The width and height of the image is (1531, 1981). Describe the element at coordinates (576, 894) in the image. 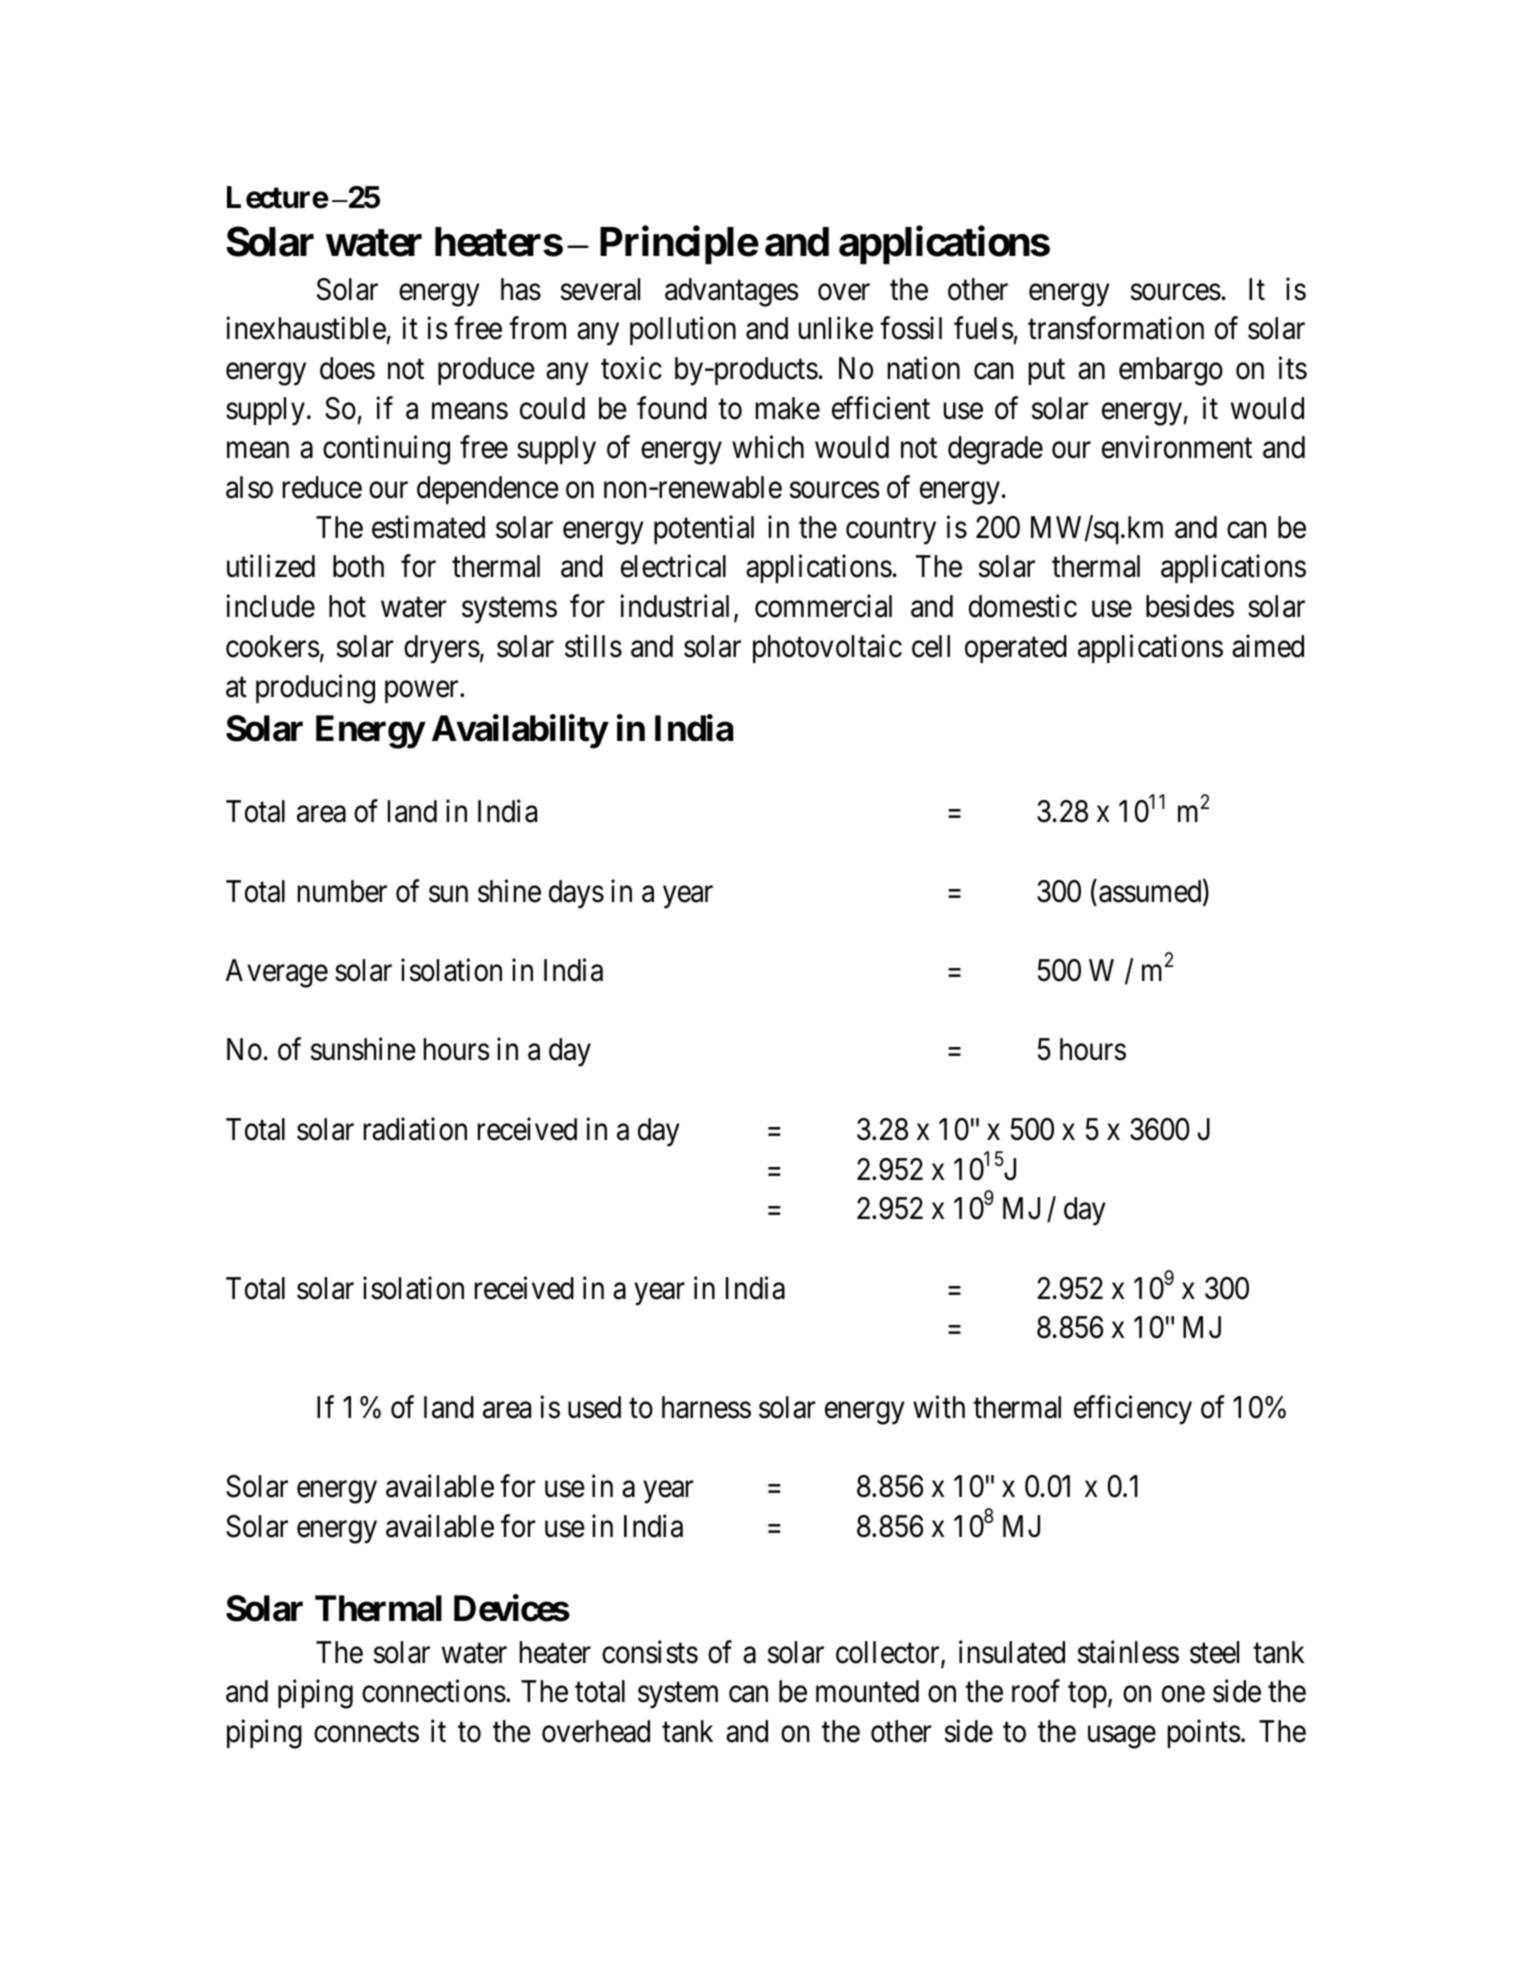

I see `days` at that location.
